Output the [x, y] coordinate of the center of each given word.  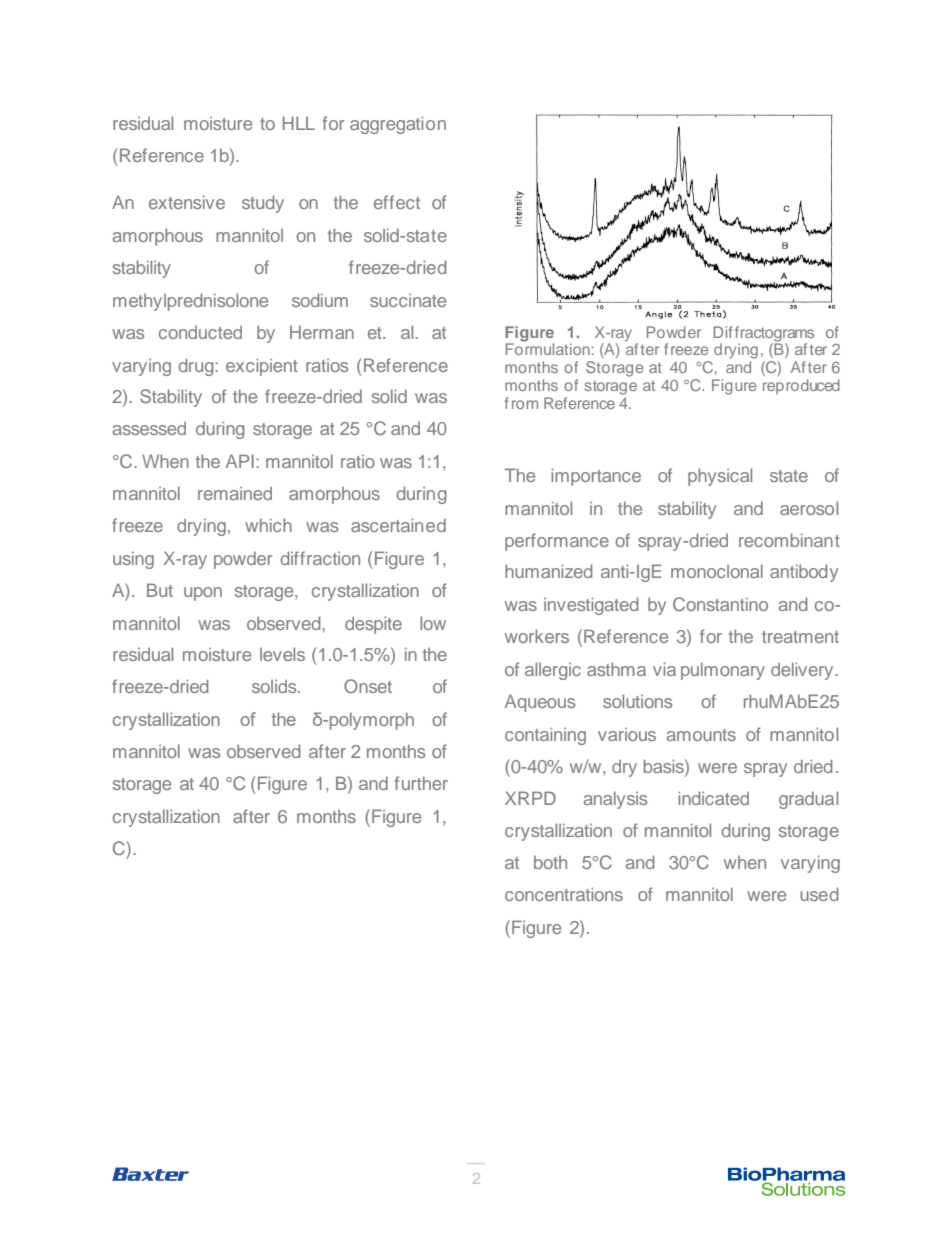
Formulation [548, 348]
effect [397, 202]
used [819, 894]
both [550, 862]
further [421, 783]
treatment [800, 637]
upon [203, 594]
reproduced [801, 386]
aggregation [398, 125]
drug [197, 367]
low [433, 623]
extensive [187, 202]
